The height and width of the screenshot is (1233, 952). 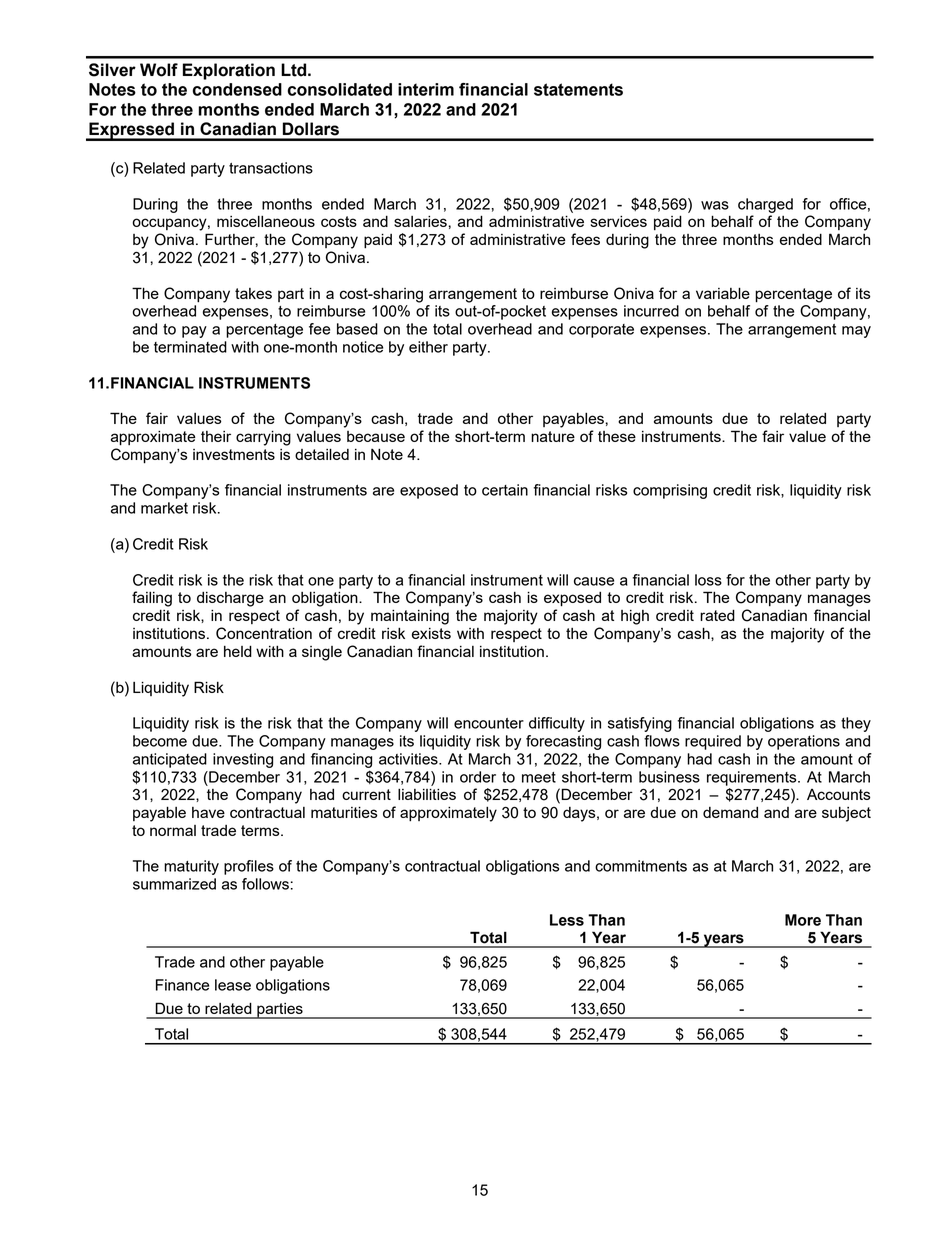 I want to click on market, so click(x=164, y=508).
